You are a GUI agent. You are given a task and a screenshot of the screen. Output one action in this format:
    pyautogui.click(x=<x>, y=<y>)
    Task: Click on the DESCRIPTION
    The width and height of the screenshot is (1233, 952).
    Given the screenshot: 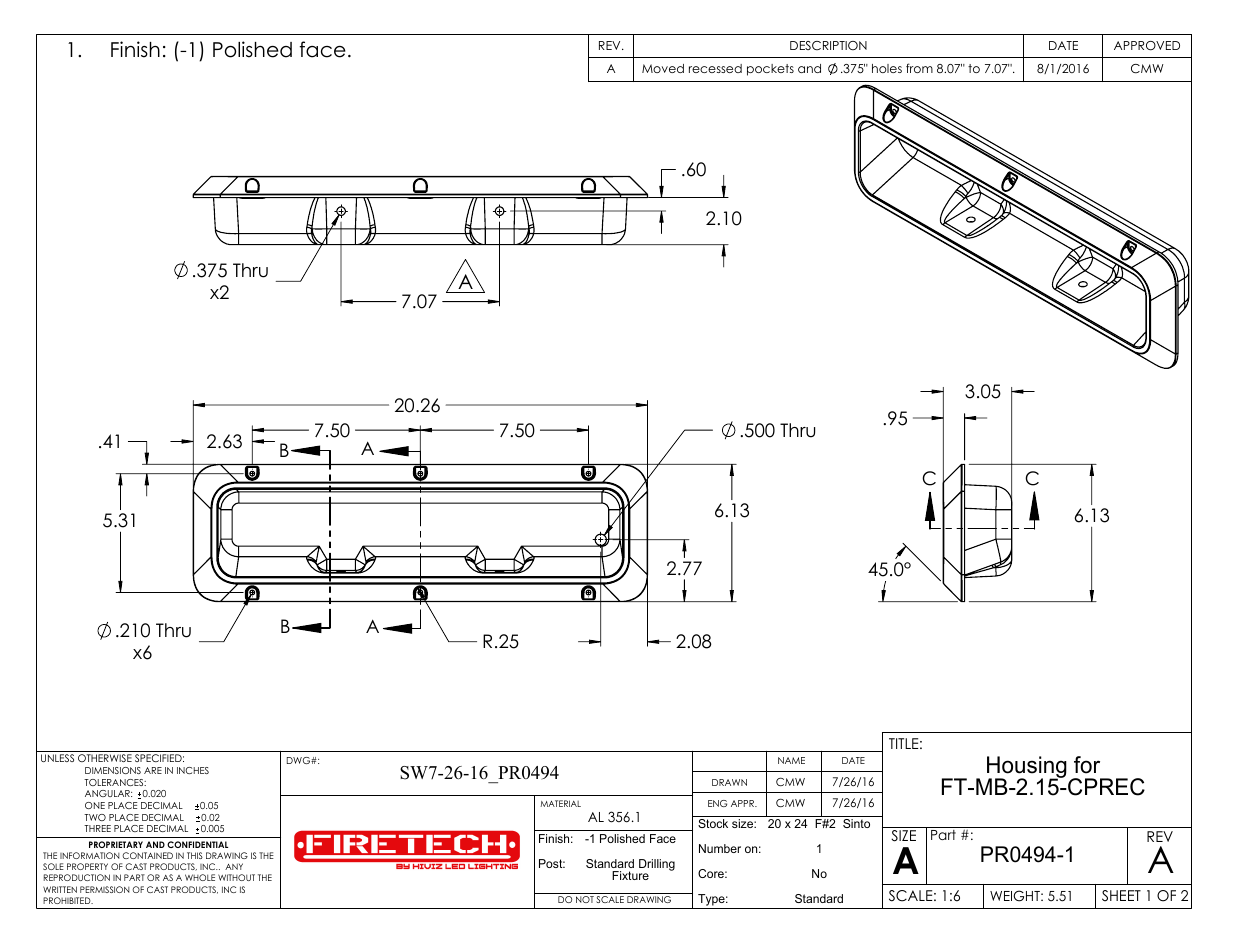 What is the action you would take?
    pyautogui.click(x=828, y=46)
